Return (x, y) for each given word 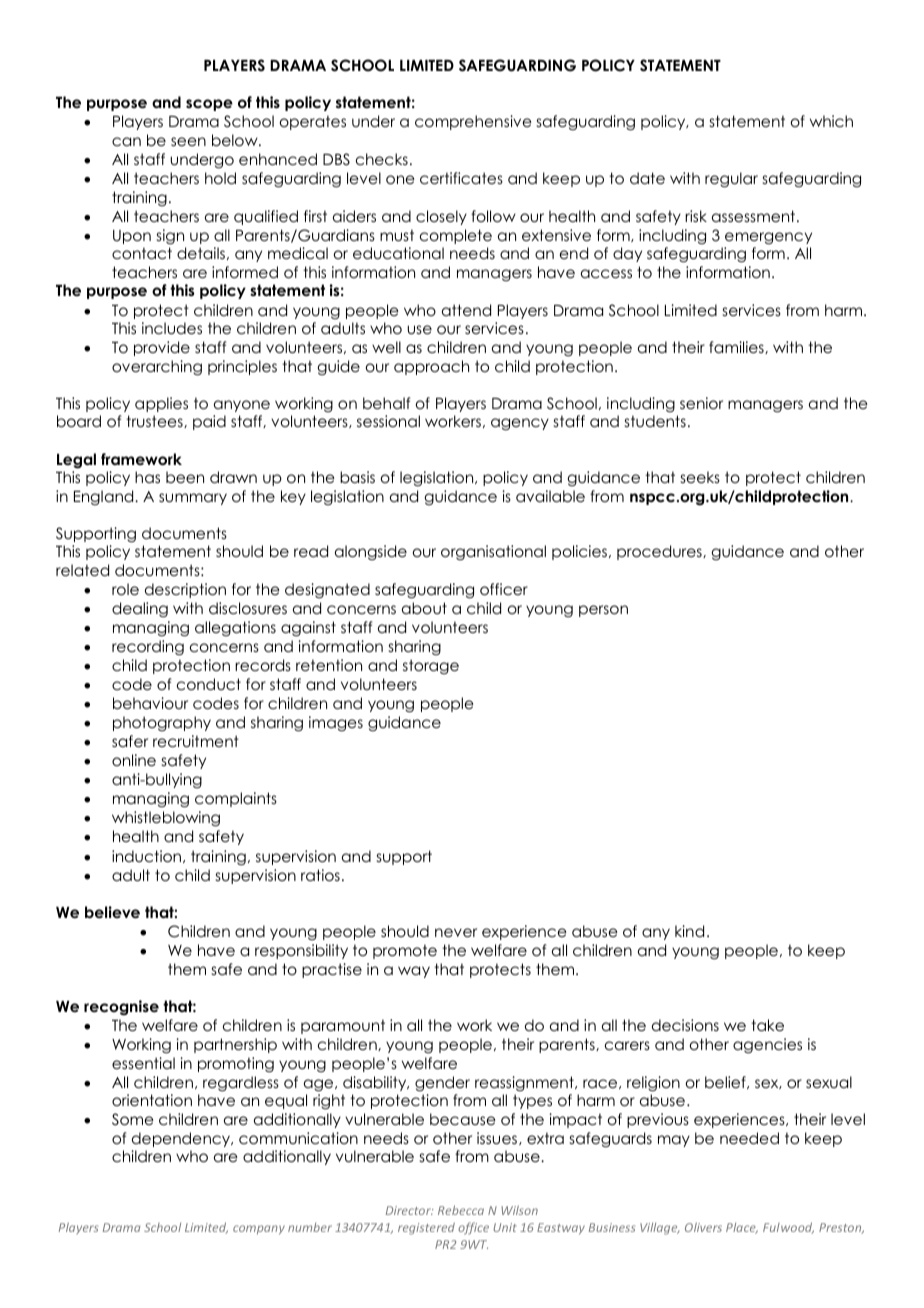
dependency (182, 1139)
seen (188, 141)
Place (742, 1228)
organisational (493, 553)
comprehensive (473, 122)
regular (731, 180)
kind (689, 931)
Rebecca (461, 1210)
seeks (700, 477)
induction (148, 856)
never (456, 933)
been (185, 477)
